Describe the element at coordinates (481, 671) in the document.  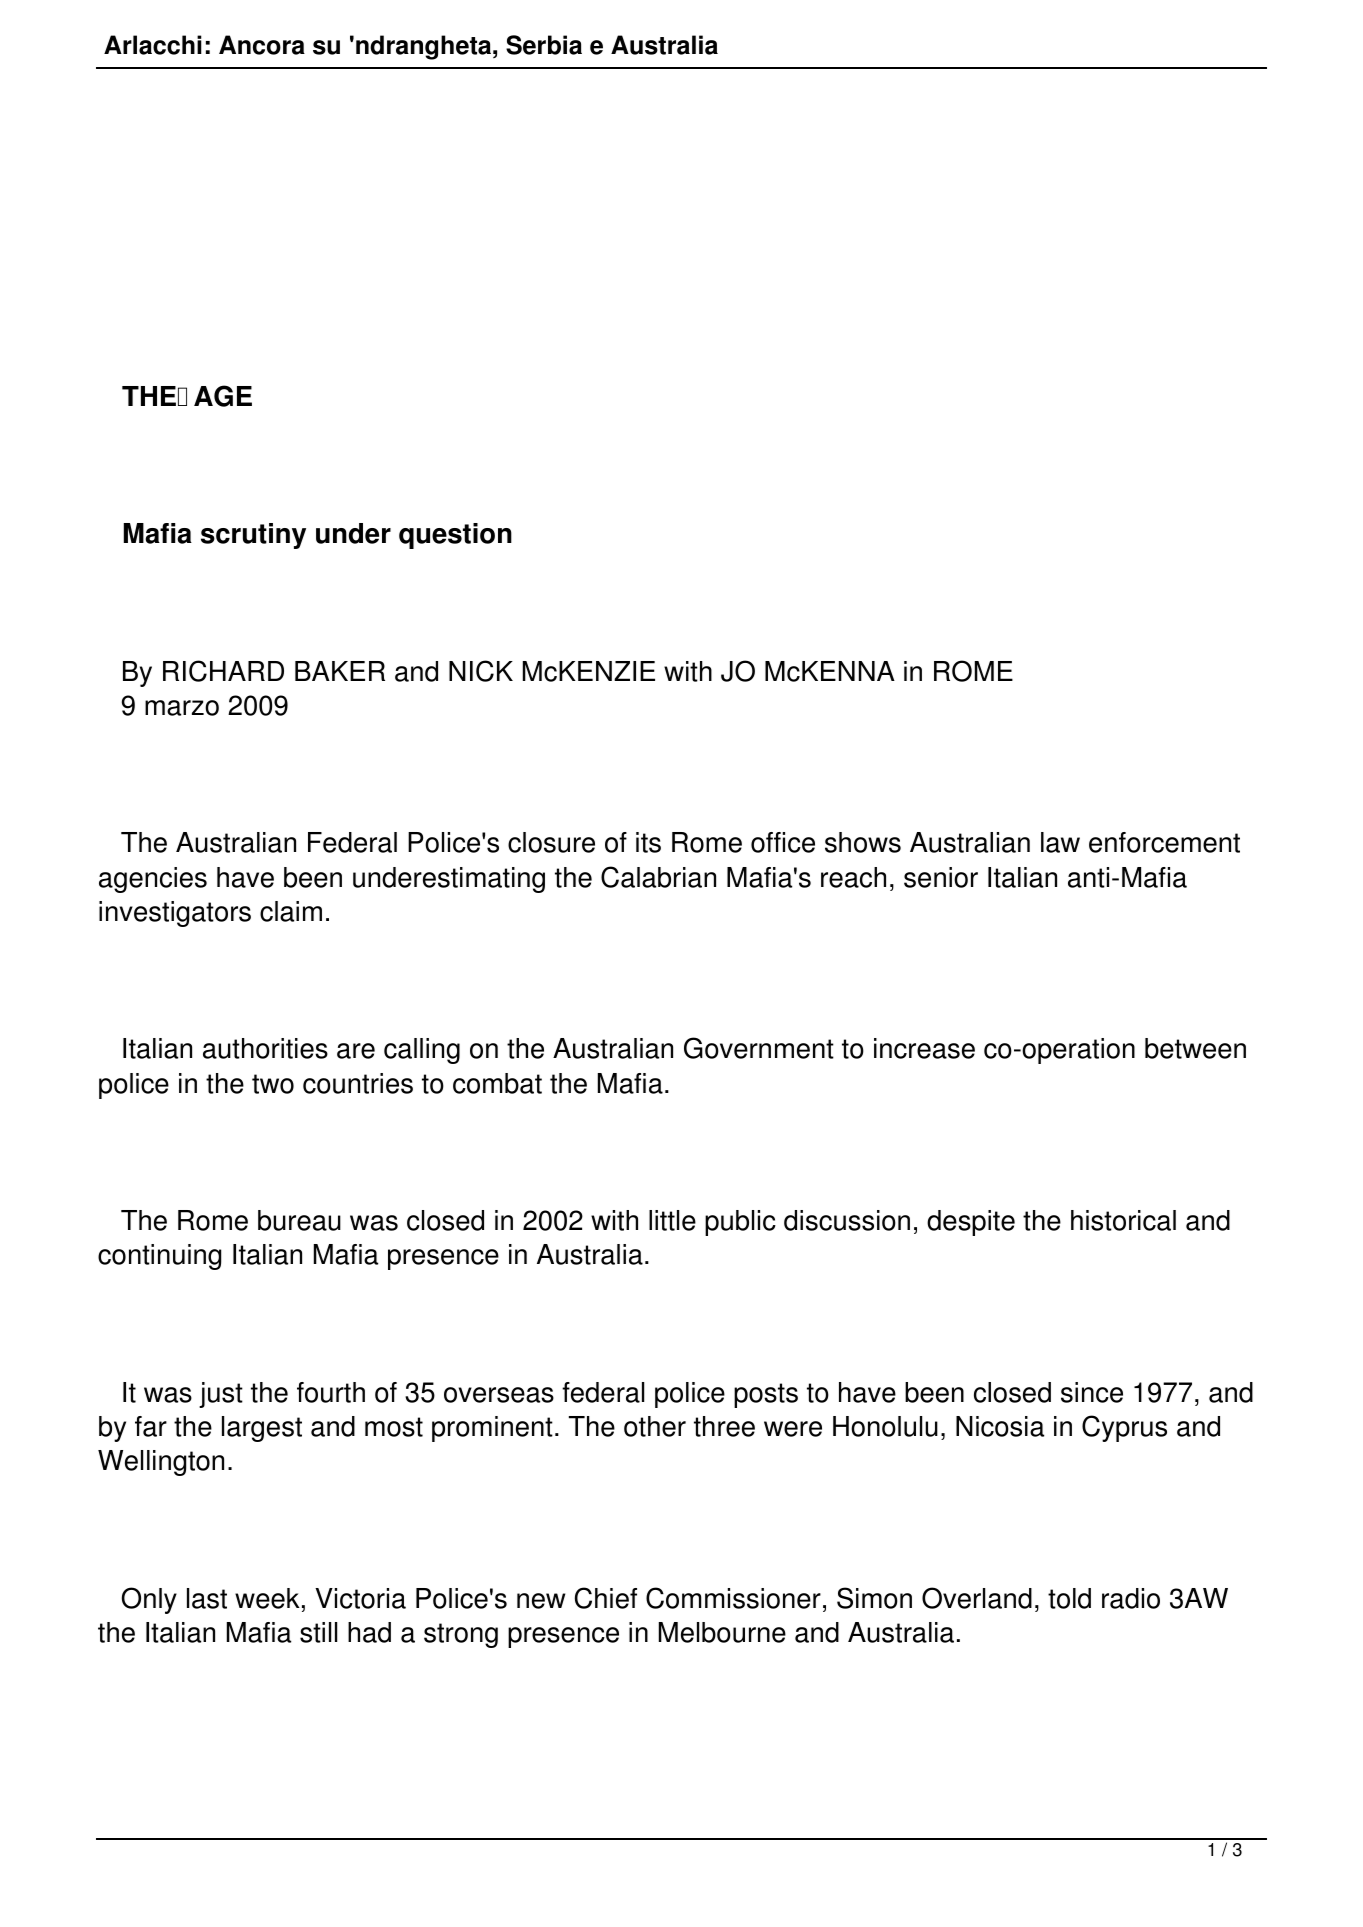
I see `NICK` at that location.
